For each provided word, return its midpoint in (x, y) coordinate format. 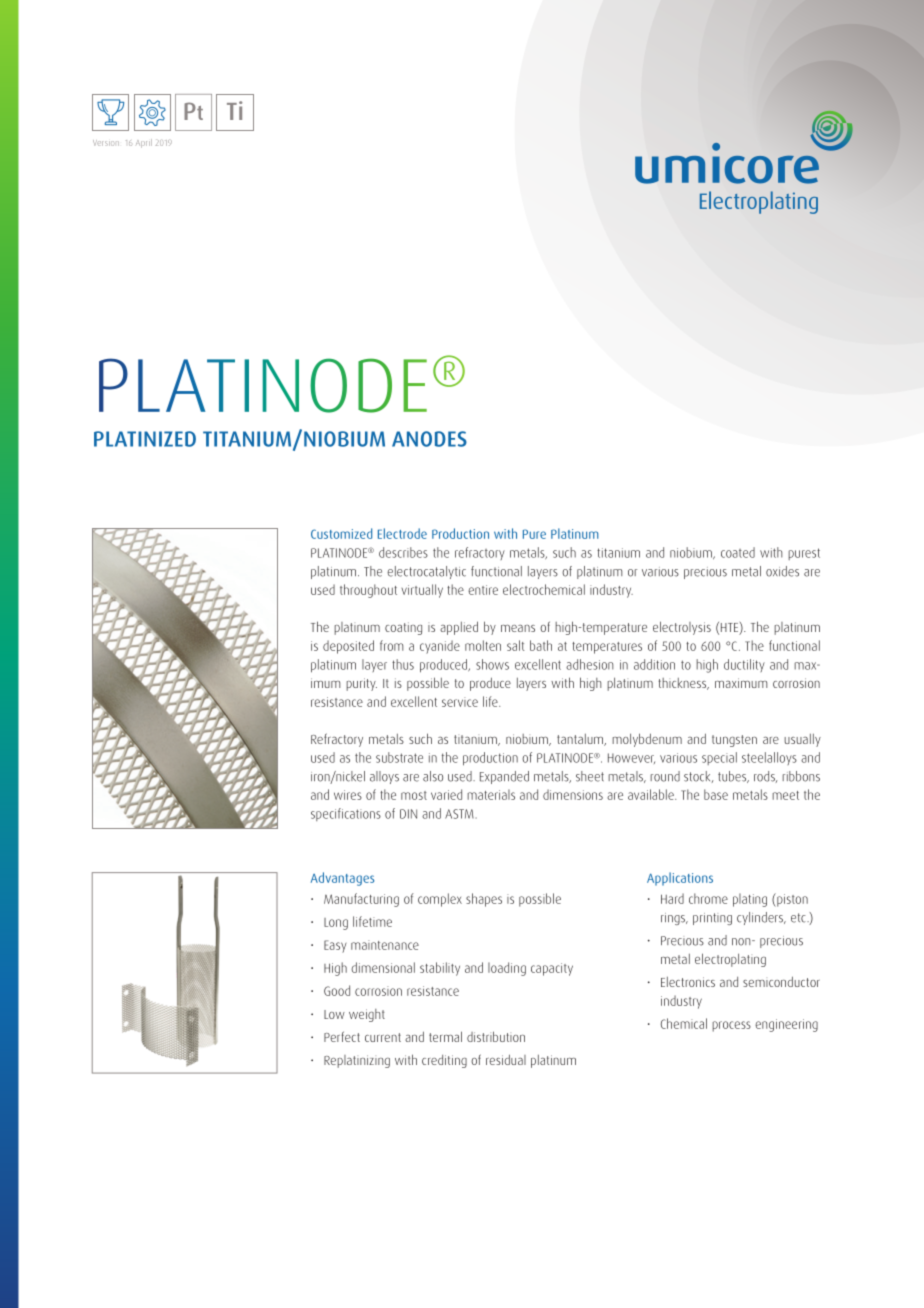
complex (440, 900)
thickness (684, 684)
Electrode (402, 533)
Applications (680, 879)
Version (106, 143)
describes (403, 552)
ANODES (429, 439)
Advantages (342, 879)
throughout (368, 591)
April (144, 143)
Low (334, 1014)
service (460, 702)
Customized (341, 533)
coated (738, 552)
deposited (348, 647)
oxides (782, 571)
